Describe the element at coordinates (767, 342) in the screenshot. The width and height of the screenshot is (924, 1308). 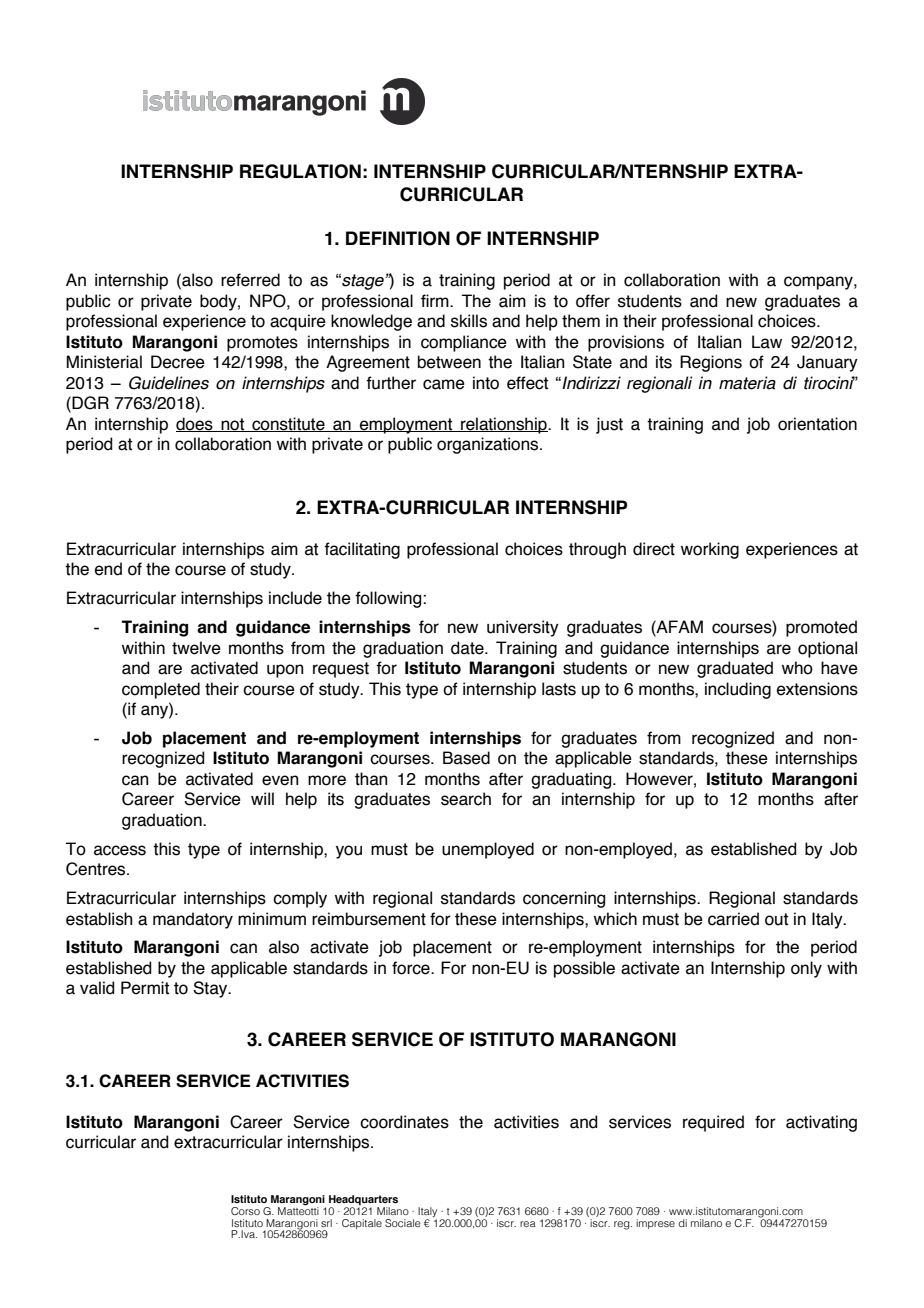
I see `Law` at that location.
